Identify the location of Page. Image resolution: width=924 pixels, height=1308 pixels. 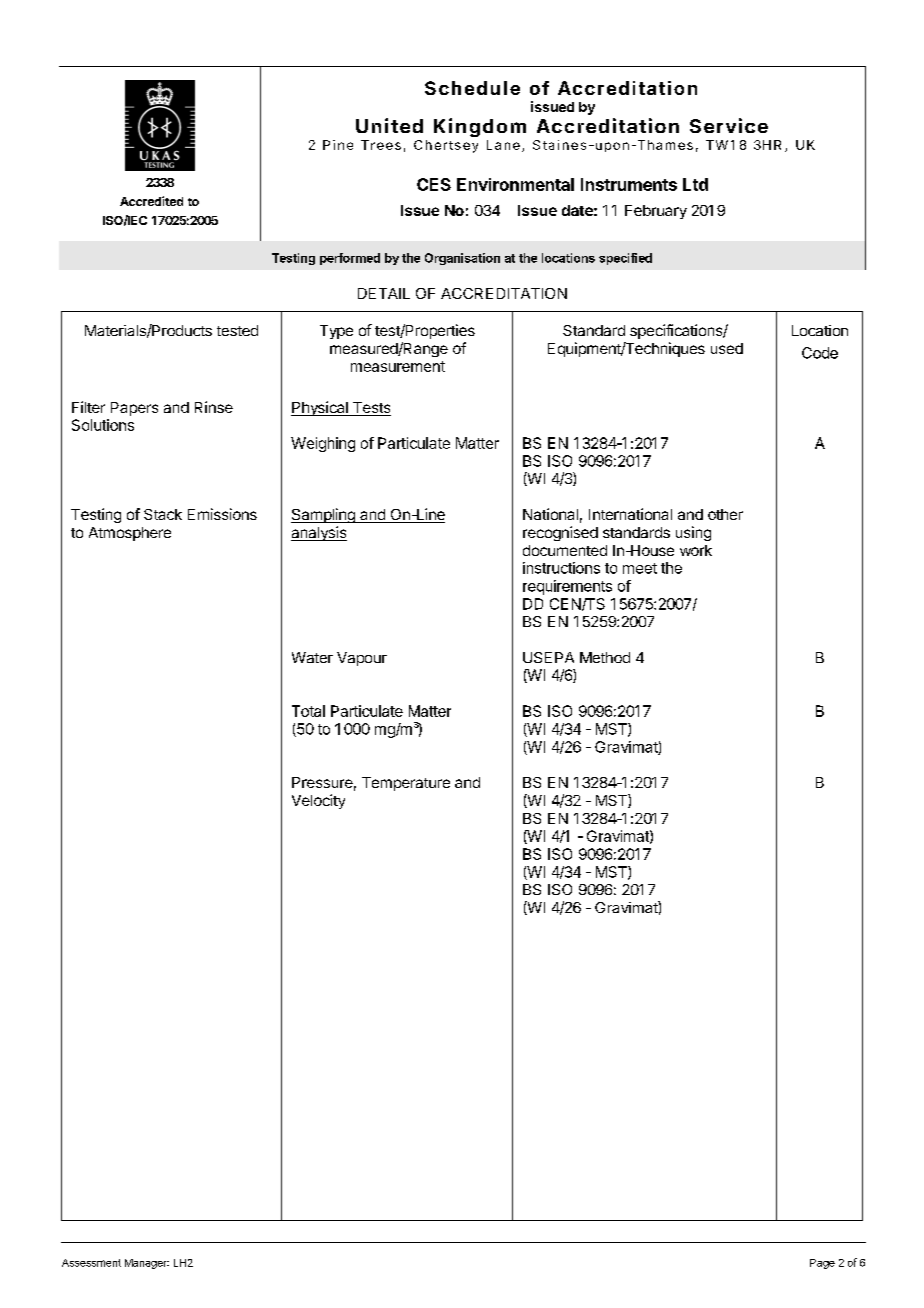
(822, 1264).
